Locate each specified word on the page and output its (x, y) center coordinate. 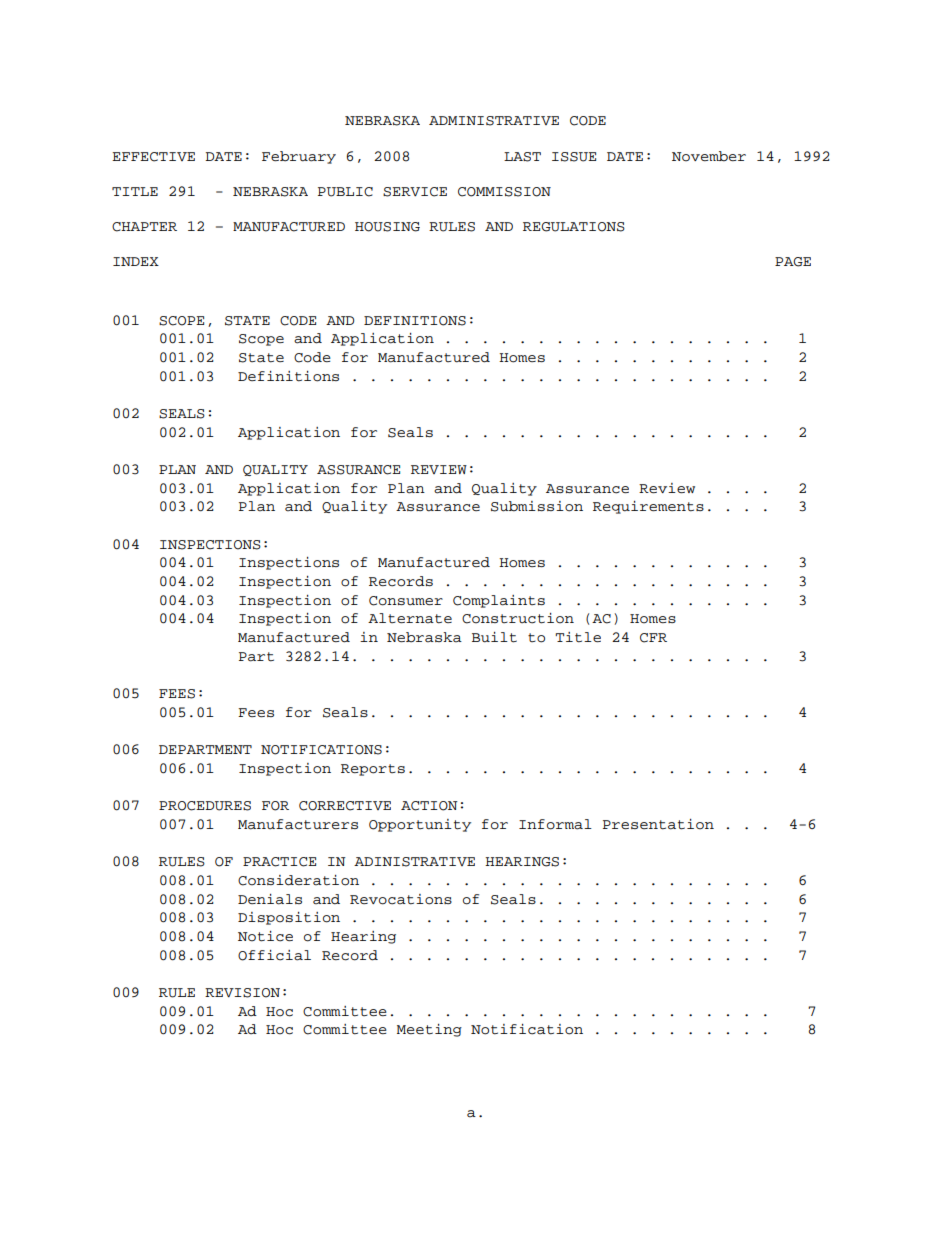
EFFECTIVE (153, 157)
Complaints (499, 601)
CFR (653, 638)
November (709, 156)
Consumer (406, 601)
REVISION (242, 993)
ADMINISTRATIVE (494, 121)
